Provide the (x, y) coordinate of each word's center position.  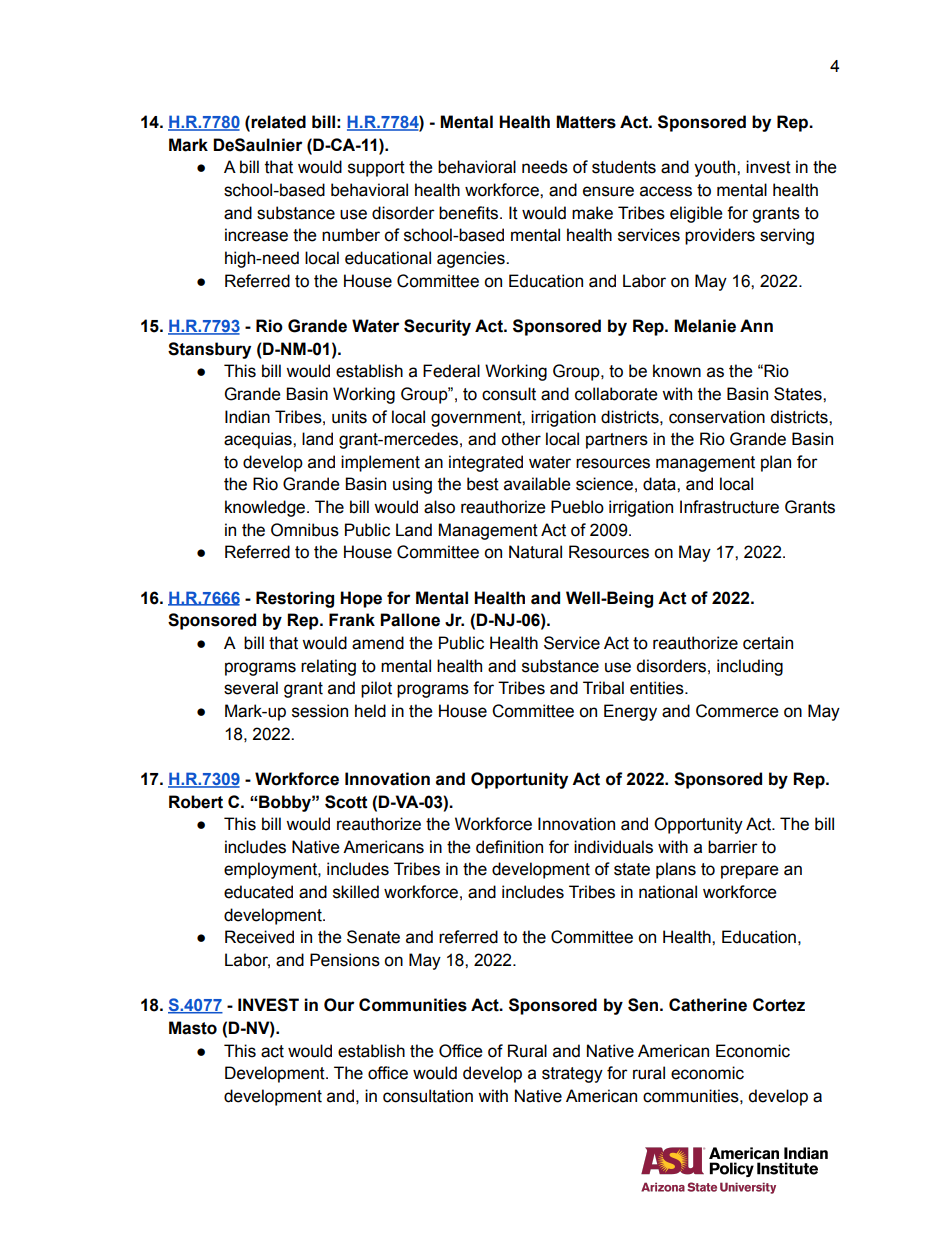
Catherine (708, 1005)
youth (716, 168)
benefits (470, 213)
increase (256, 235)
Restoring (295, 599)
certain (768, 643)
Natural (535, 552)
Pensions (345, 960)
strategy (572, 1075)
